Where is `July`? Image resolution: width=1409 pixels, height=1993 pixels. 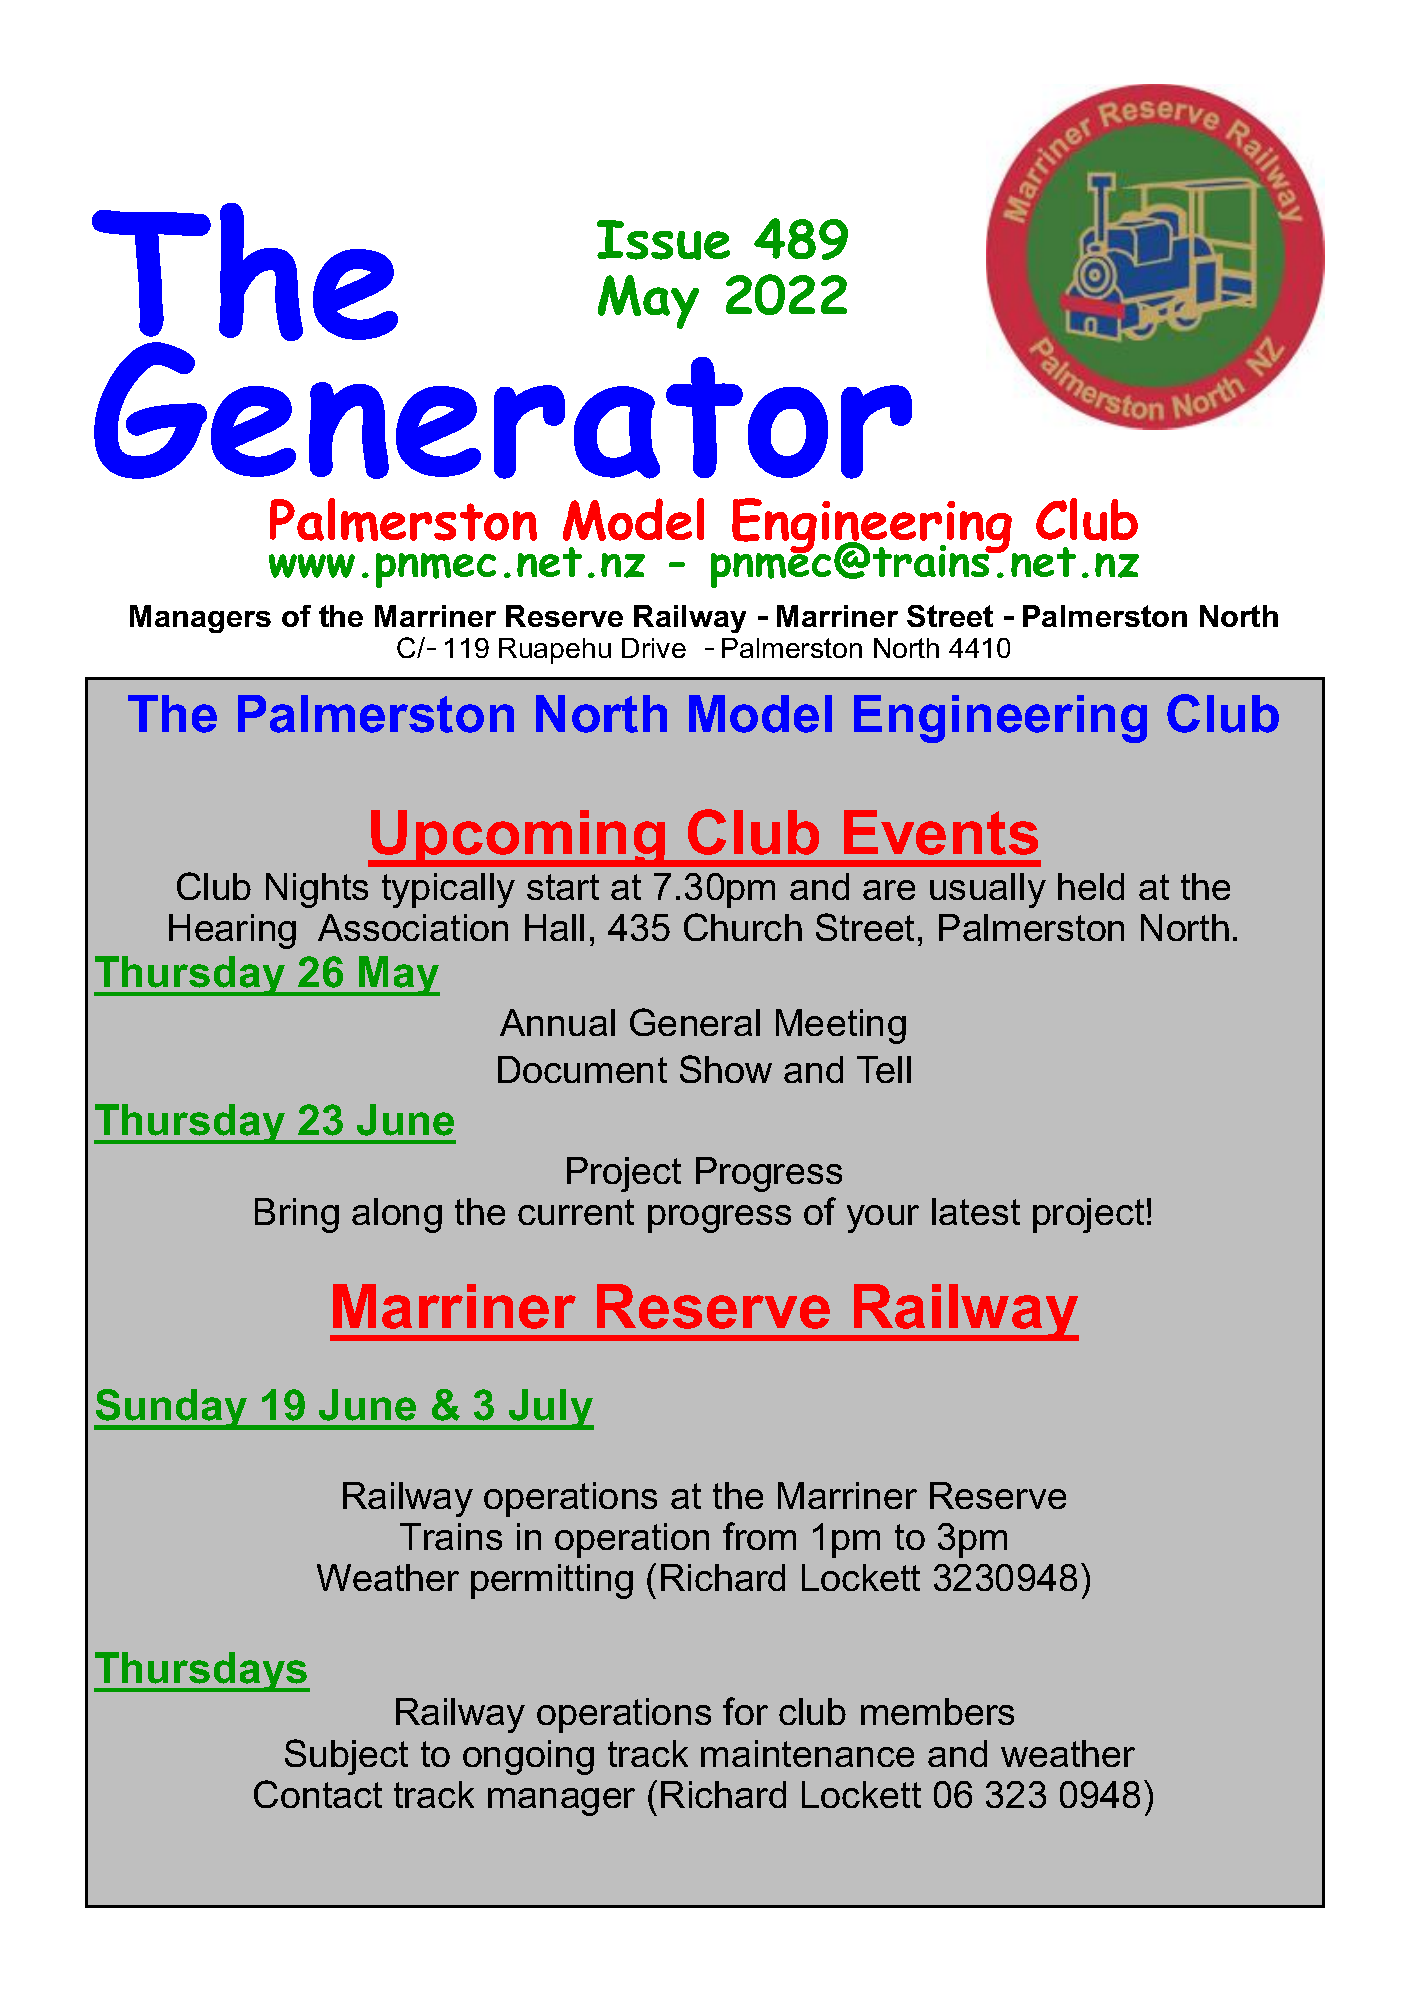 July is located at coordinates (550, 1409).
